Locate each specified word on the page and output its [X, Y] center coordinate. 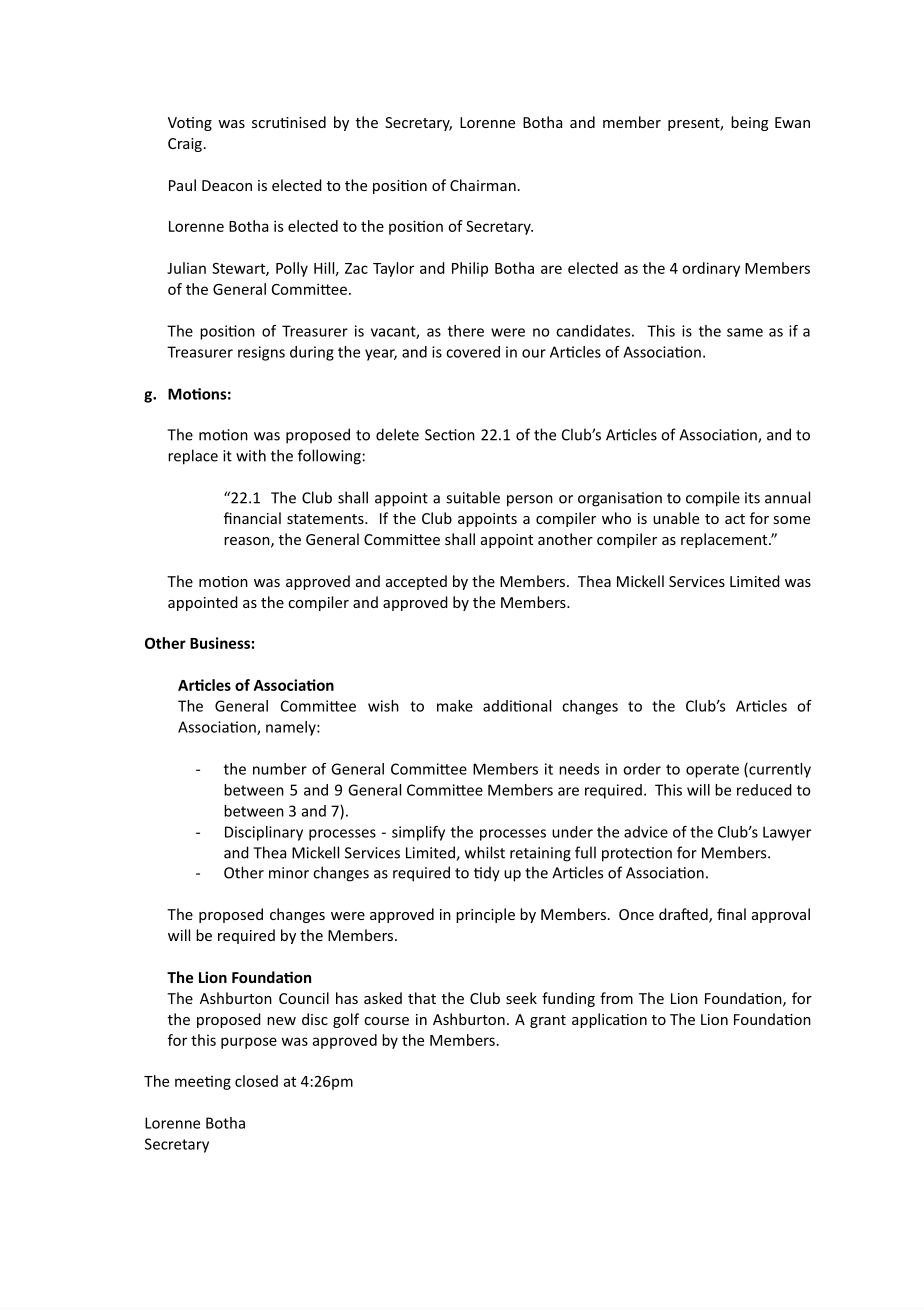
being [750, 123]
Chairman [483, 185]
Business [220, 643]
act [735, 519]
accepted [416, 582]
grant [548, 1021]
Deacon [227, 185]
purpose [249, 1043]
